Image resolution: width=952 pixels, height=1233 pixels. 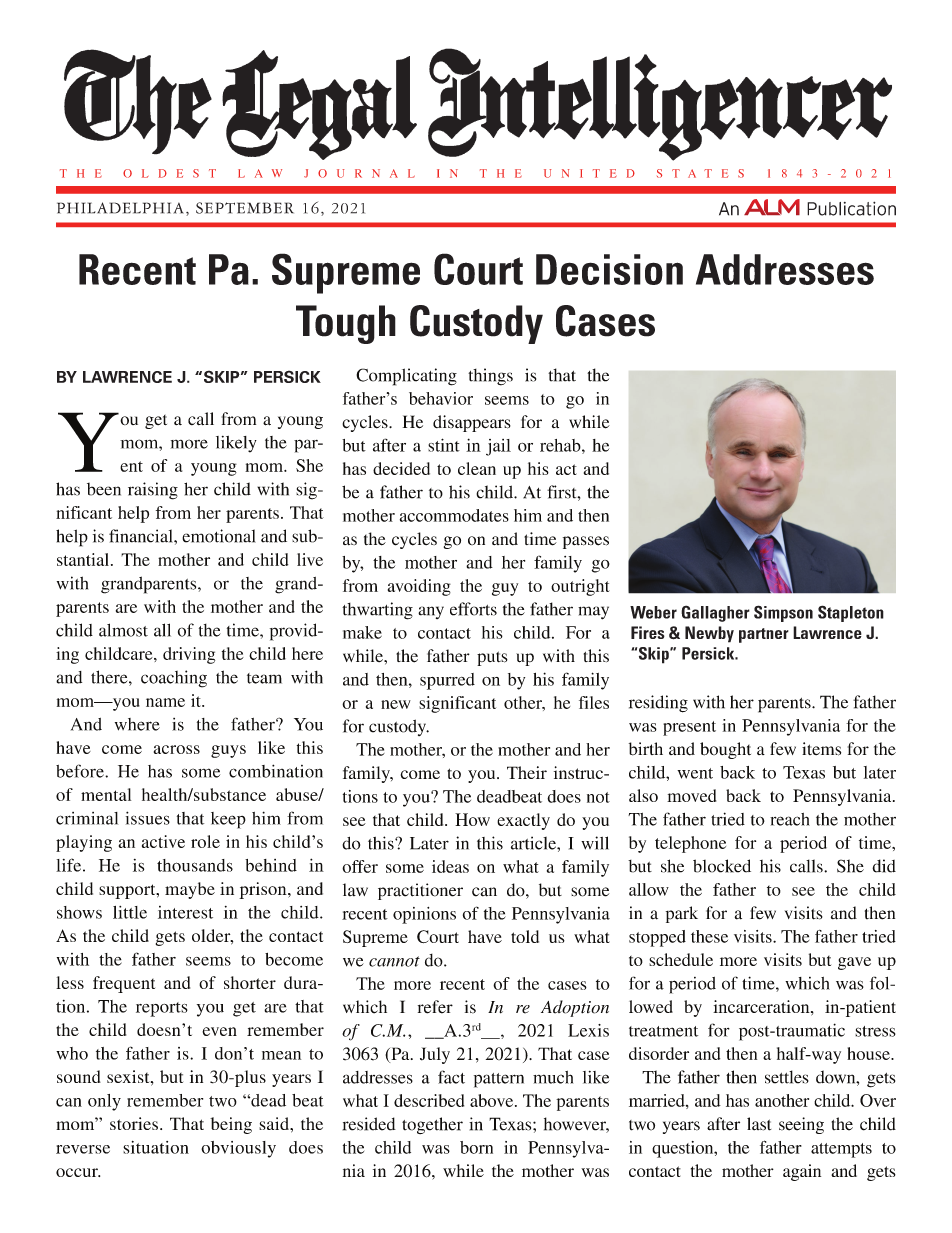 I want to click on things, so click(x=490, y=377).
